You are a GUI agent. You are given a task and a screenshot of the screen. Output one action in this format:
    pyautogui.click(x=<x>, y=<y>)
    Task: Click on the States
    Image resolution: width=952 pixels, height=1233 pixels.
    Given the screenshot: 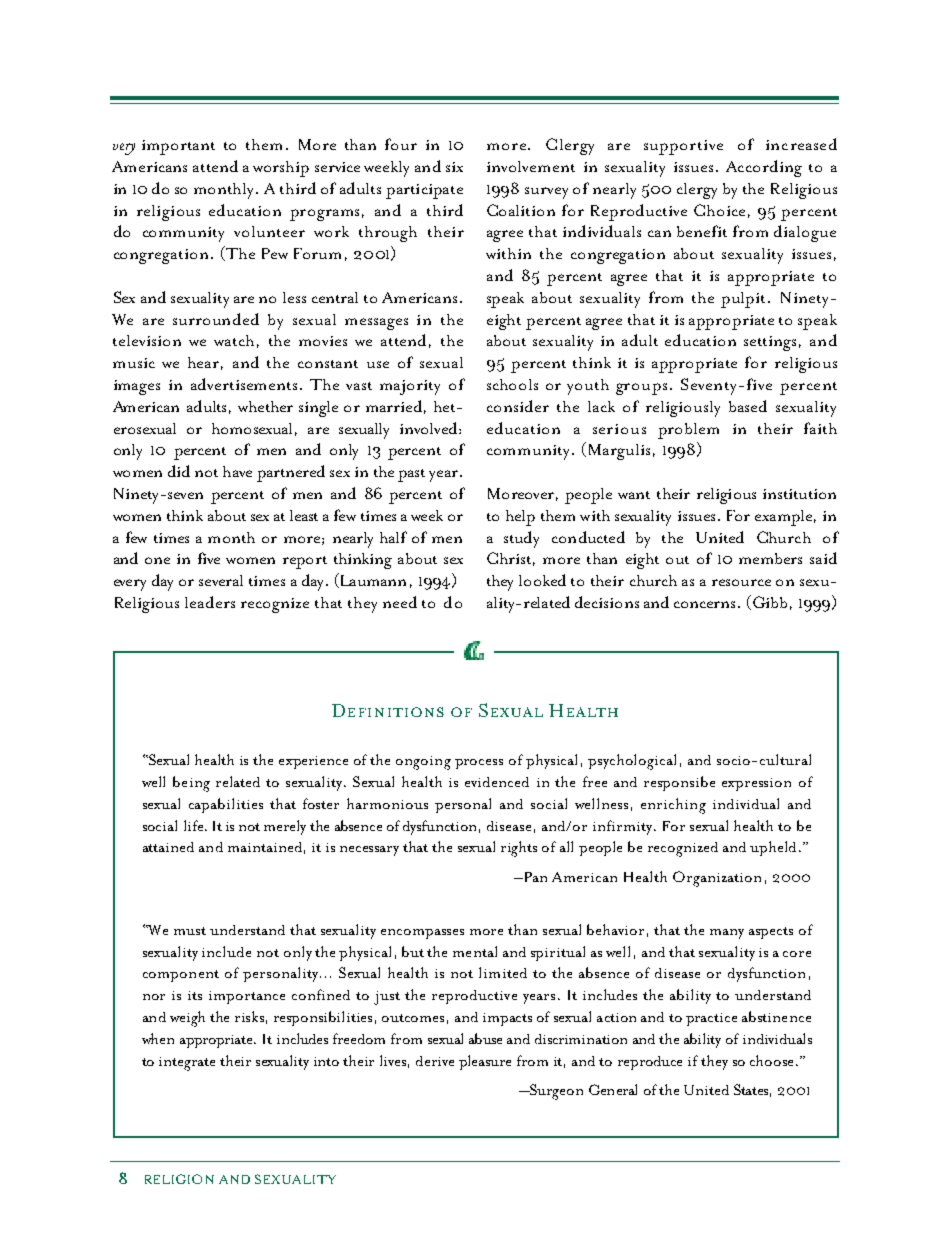 What is the action you would take?
    pyautogui.click(x=752, y=1090)
